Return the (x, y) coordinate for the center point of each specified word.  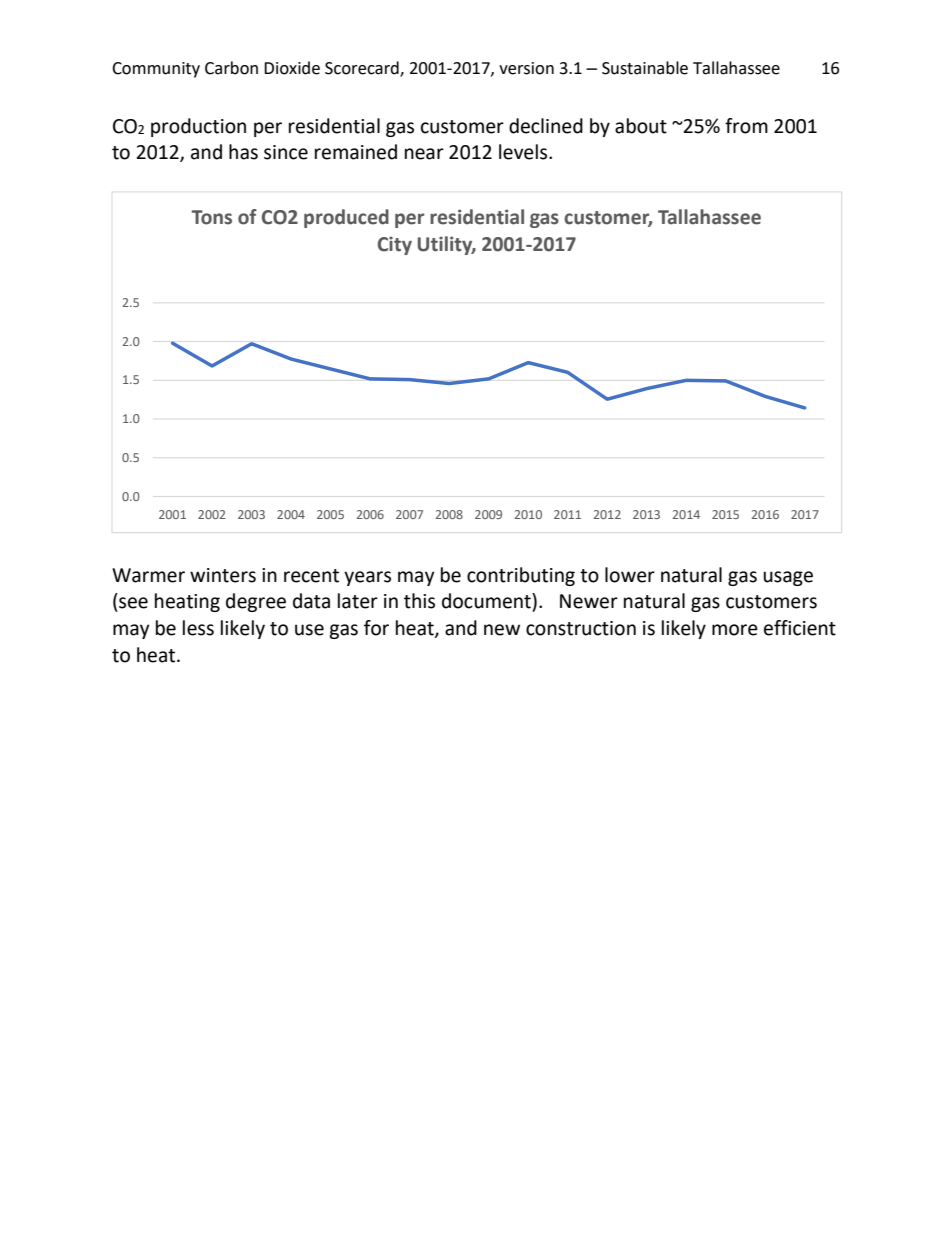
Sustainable (645, 68)
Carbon (231, 68)
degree (256, 602)
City (395, 245)
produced (346, 218)
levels (524, 152)
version (526, 68)
